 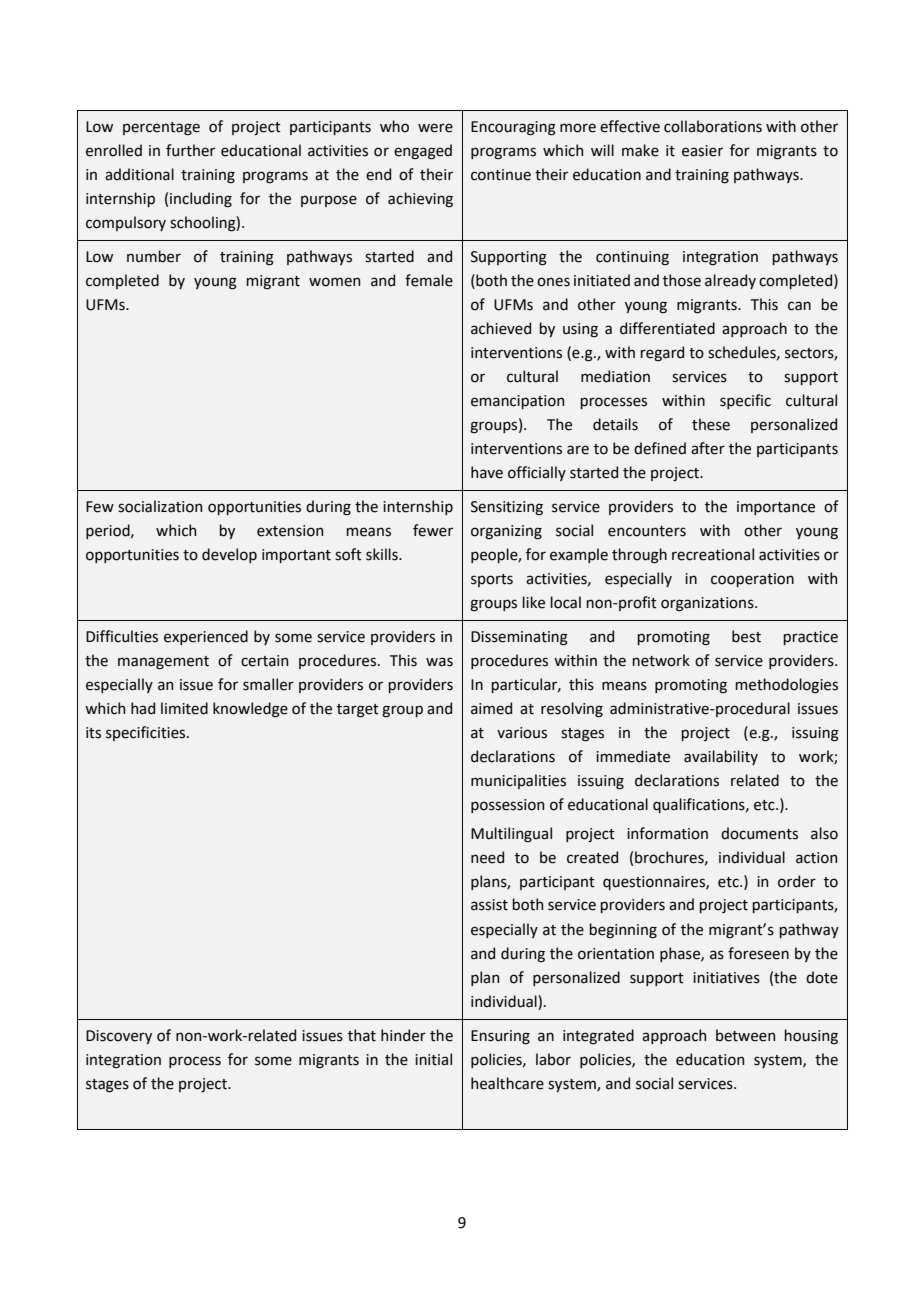 What do you see at coordinates (708, 604) in the image?
I see `organizations` at bounding box center [708, 604].
